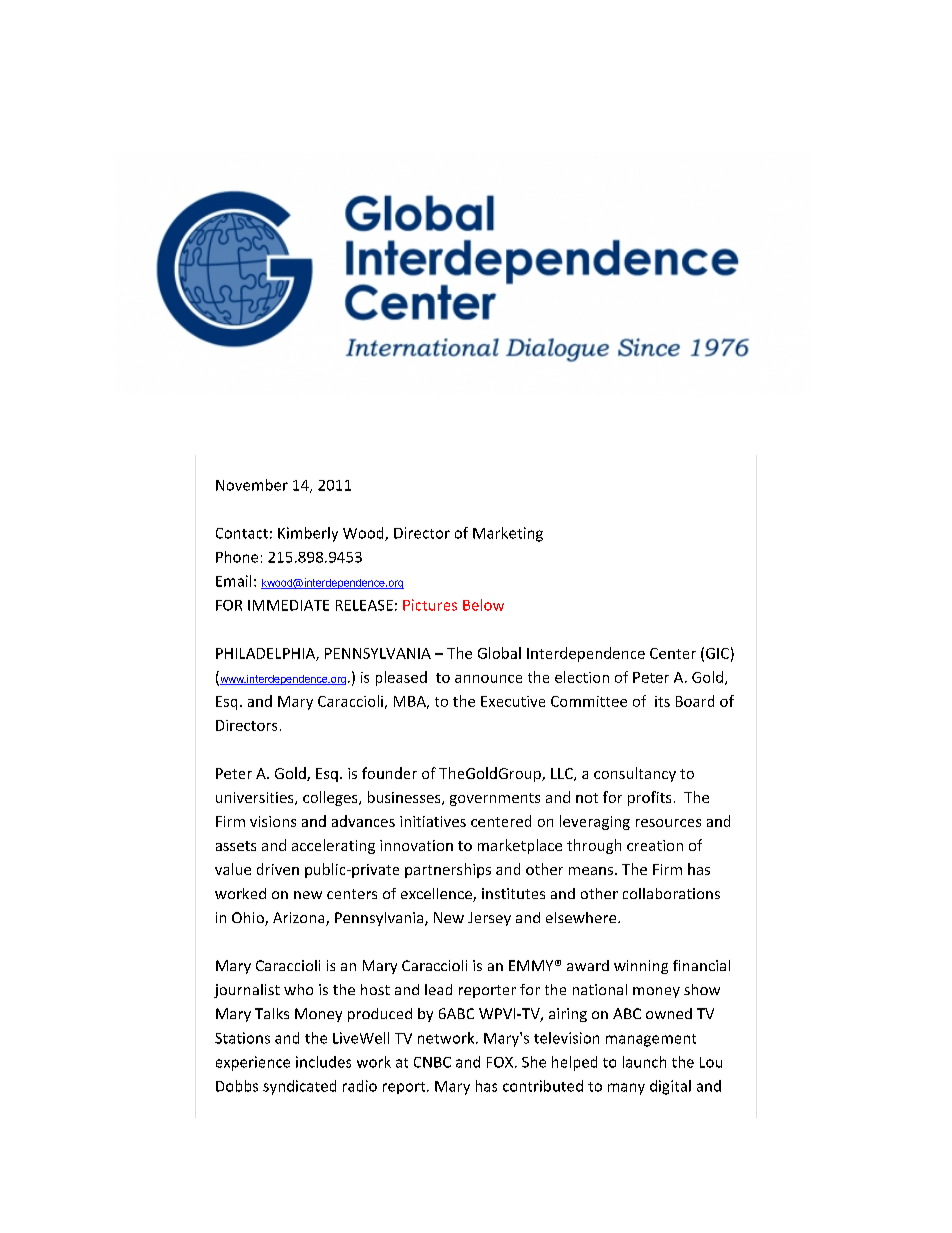 Image resolution: width=952 pixels, height=1233 pixels. What do you see at coordinates (299, 1087) in the screenshot?
I see `syndicated` at bounding box center [299, 1087].
